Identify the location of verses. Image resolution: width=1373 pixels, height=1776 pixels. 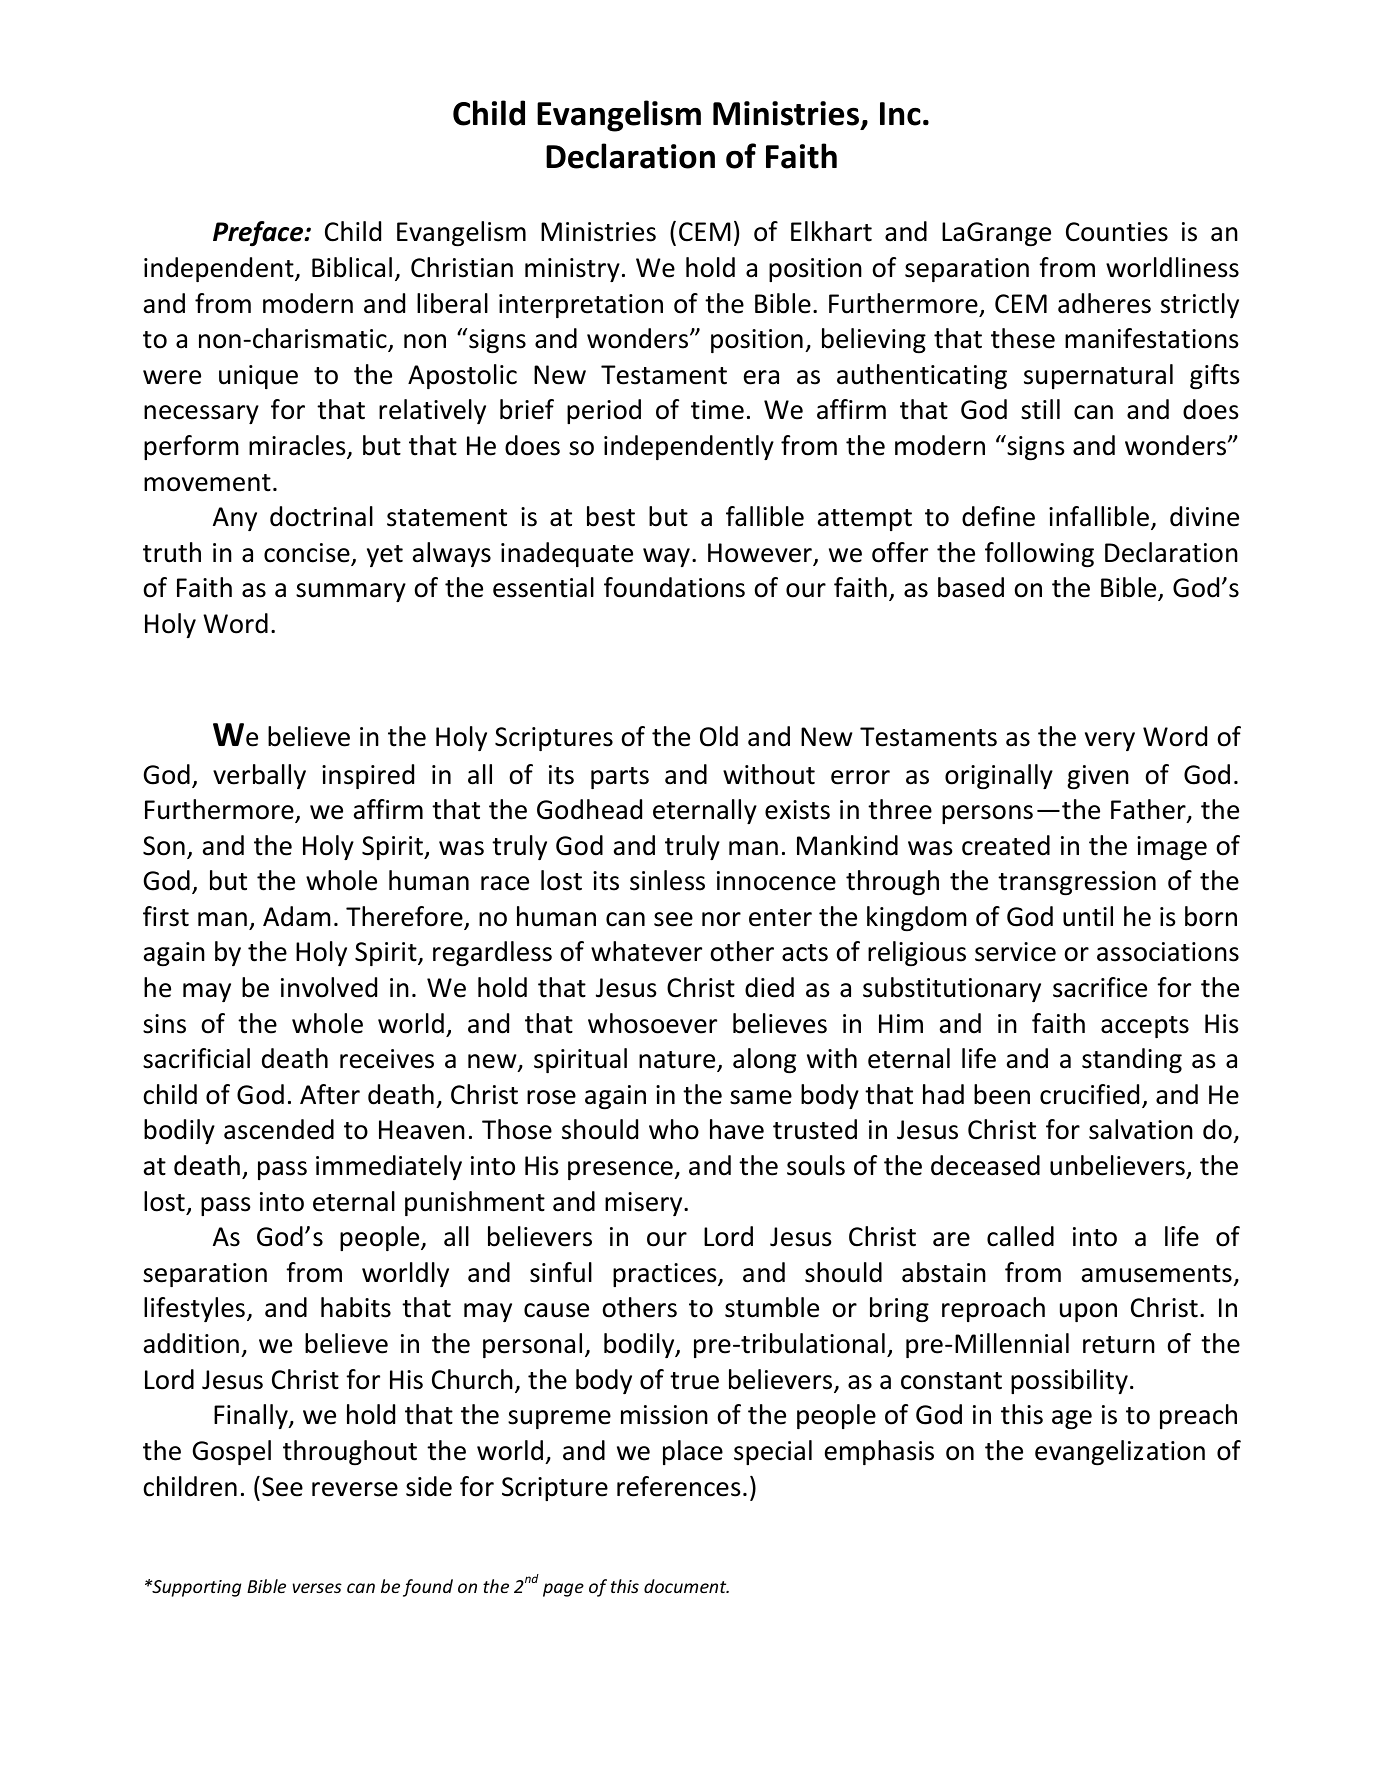
(317, 1588).
